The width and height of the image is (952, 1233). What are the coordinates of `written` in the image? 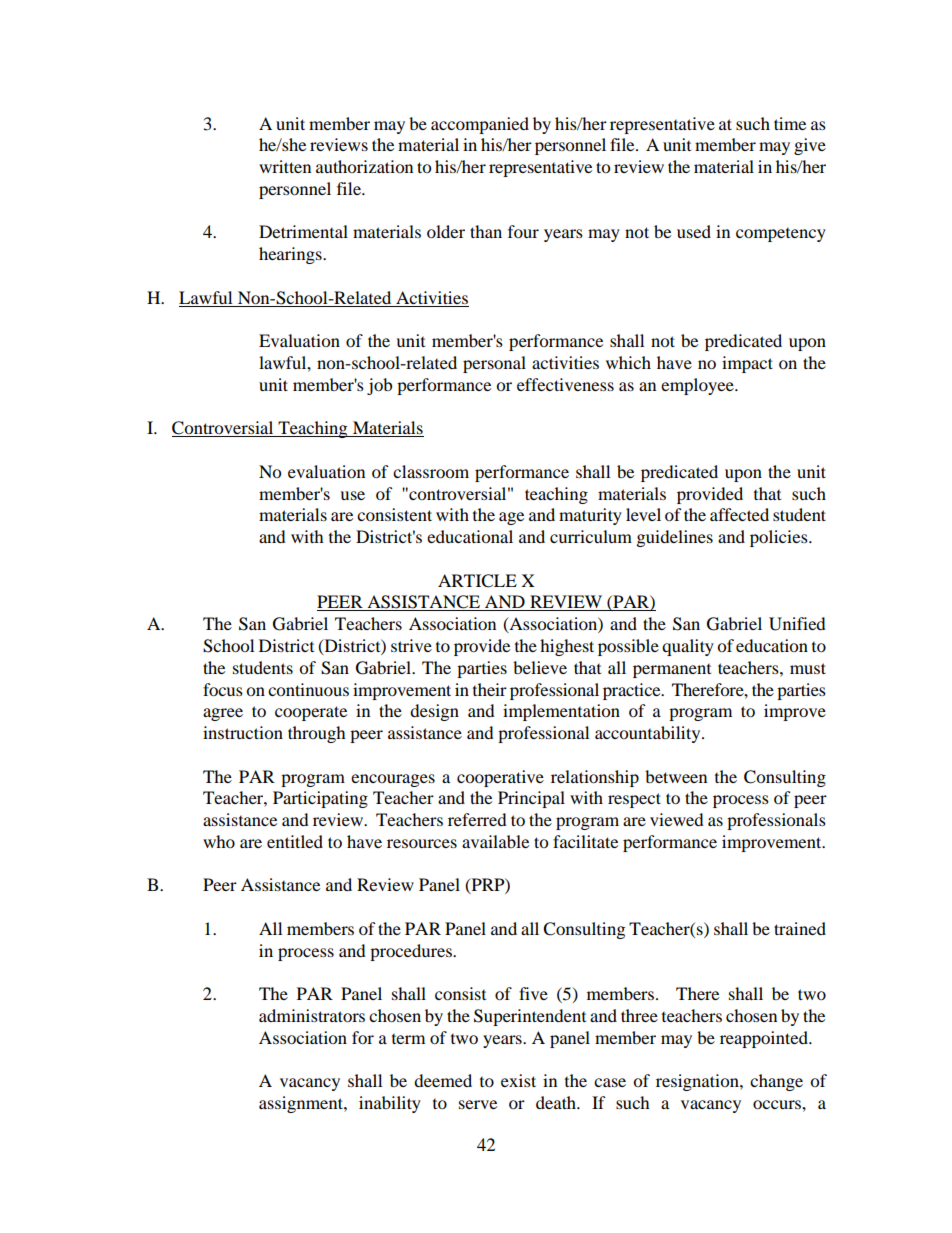 It's located at (285, 166).
